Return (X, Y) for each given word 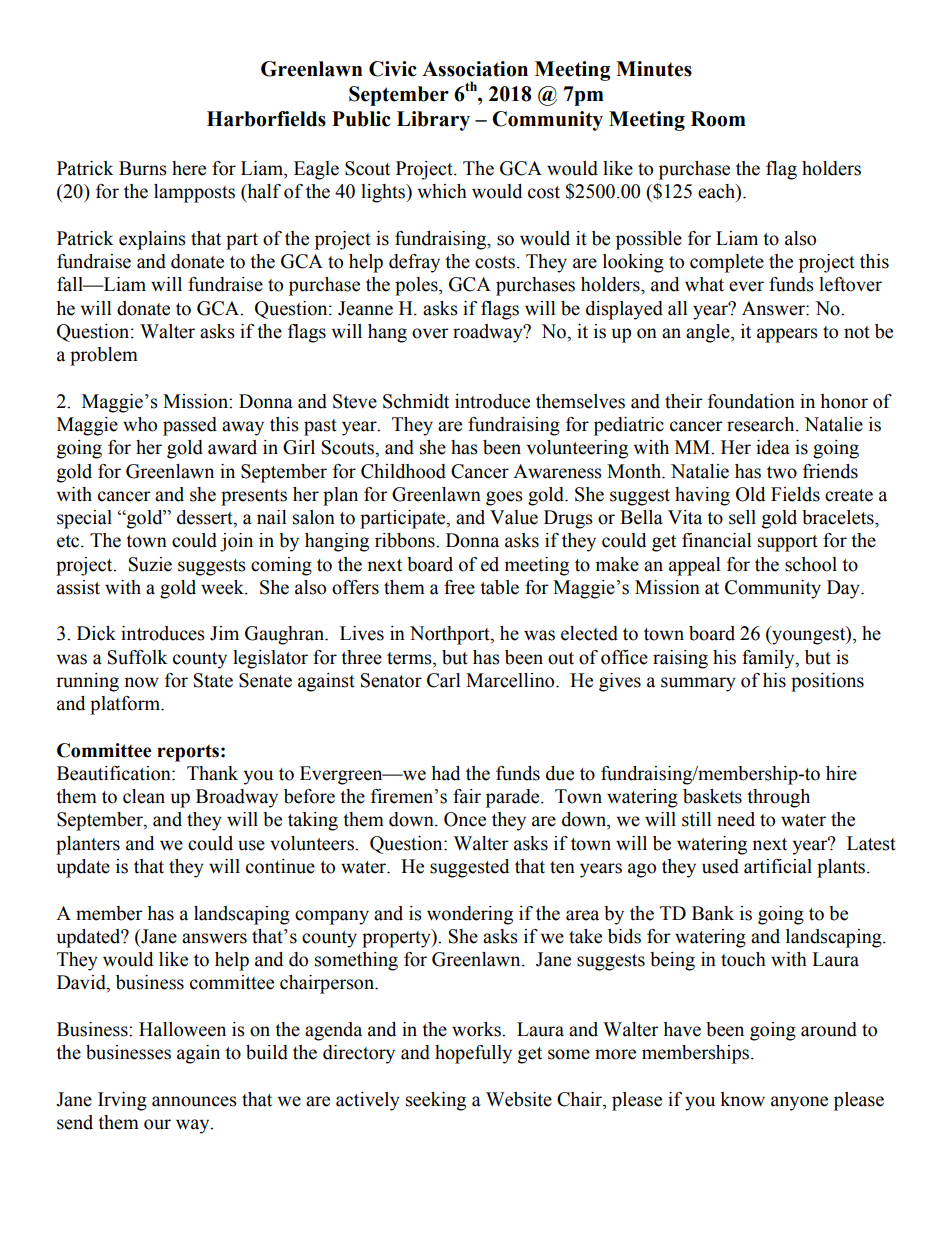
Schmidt (416, 401)
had (445, 773)
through (778, 798)
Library (433, 121)
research (762, 424)
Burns (143, 168)
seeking (436, 1101)
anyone (799, 1103)
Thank (212, 773)
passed (190, 426)
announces (194, 1101)
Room (718, 119)
